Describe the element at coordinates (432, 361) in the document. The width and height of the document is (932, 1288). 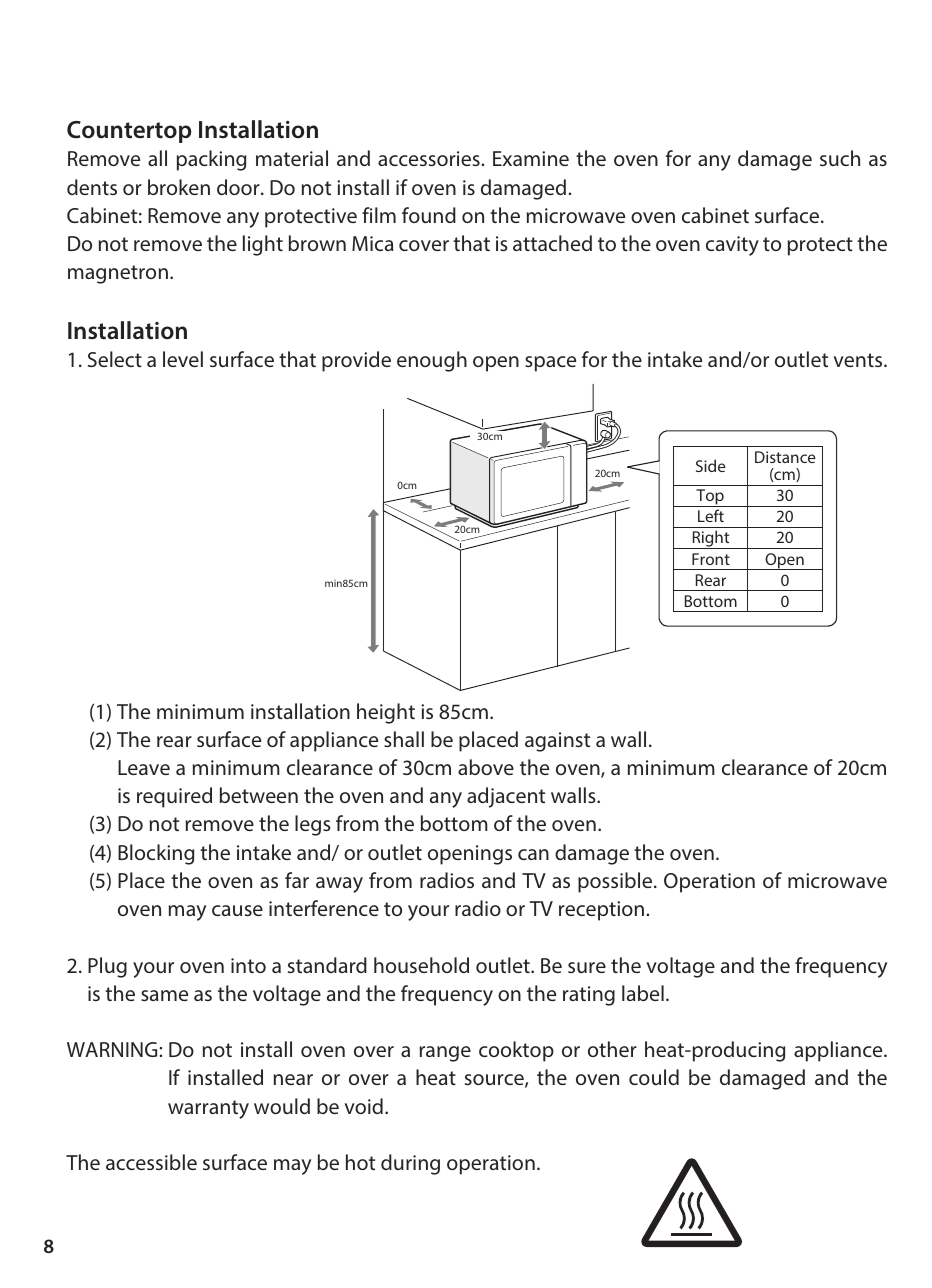
I see `enough` at that location.
